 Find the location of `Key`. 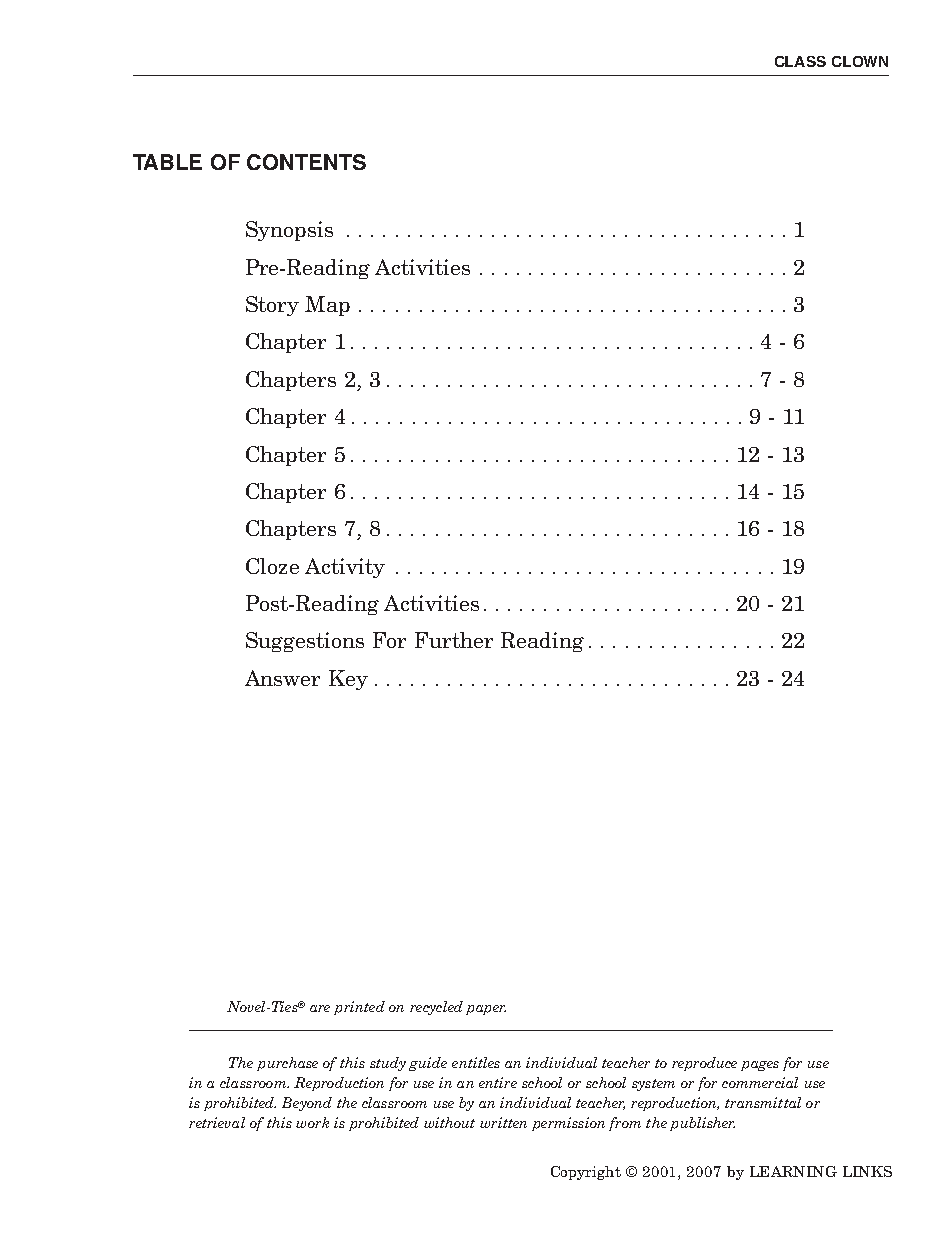

Key is located at coordinates (348, 680).
